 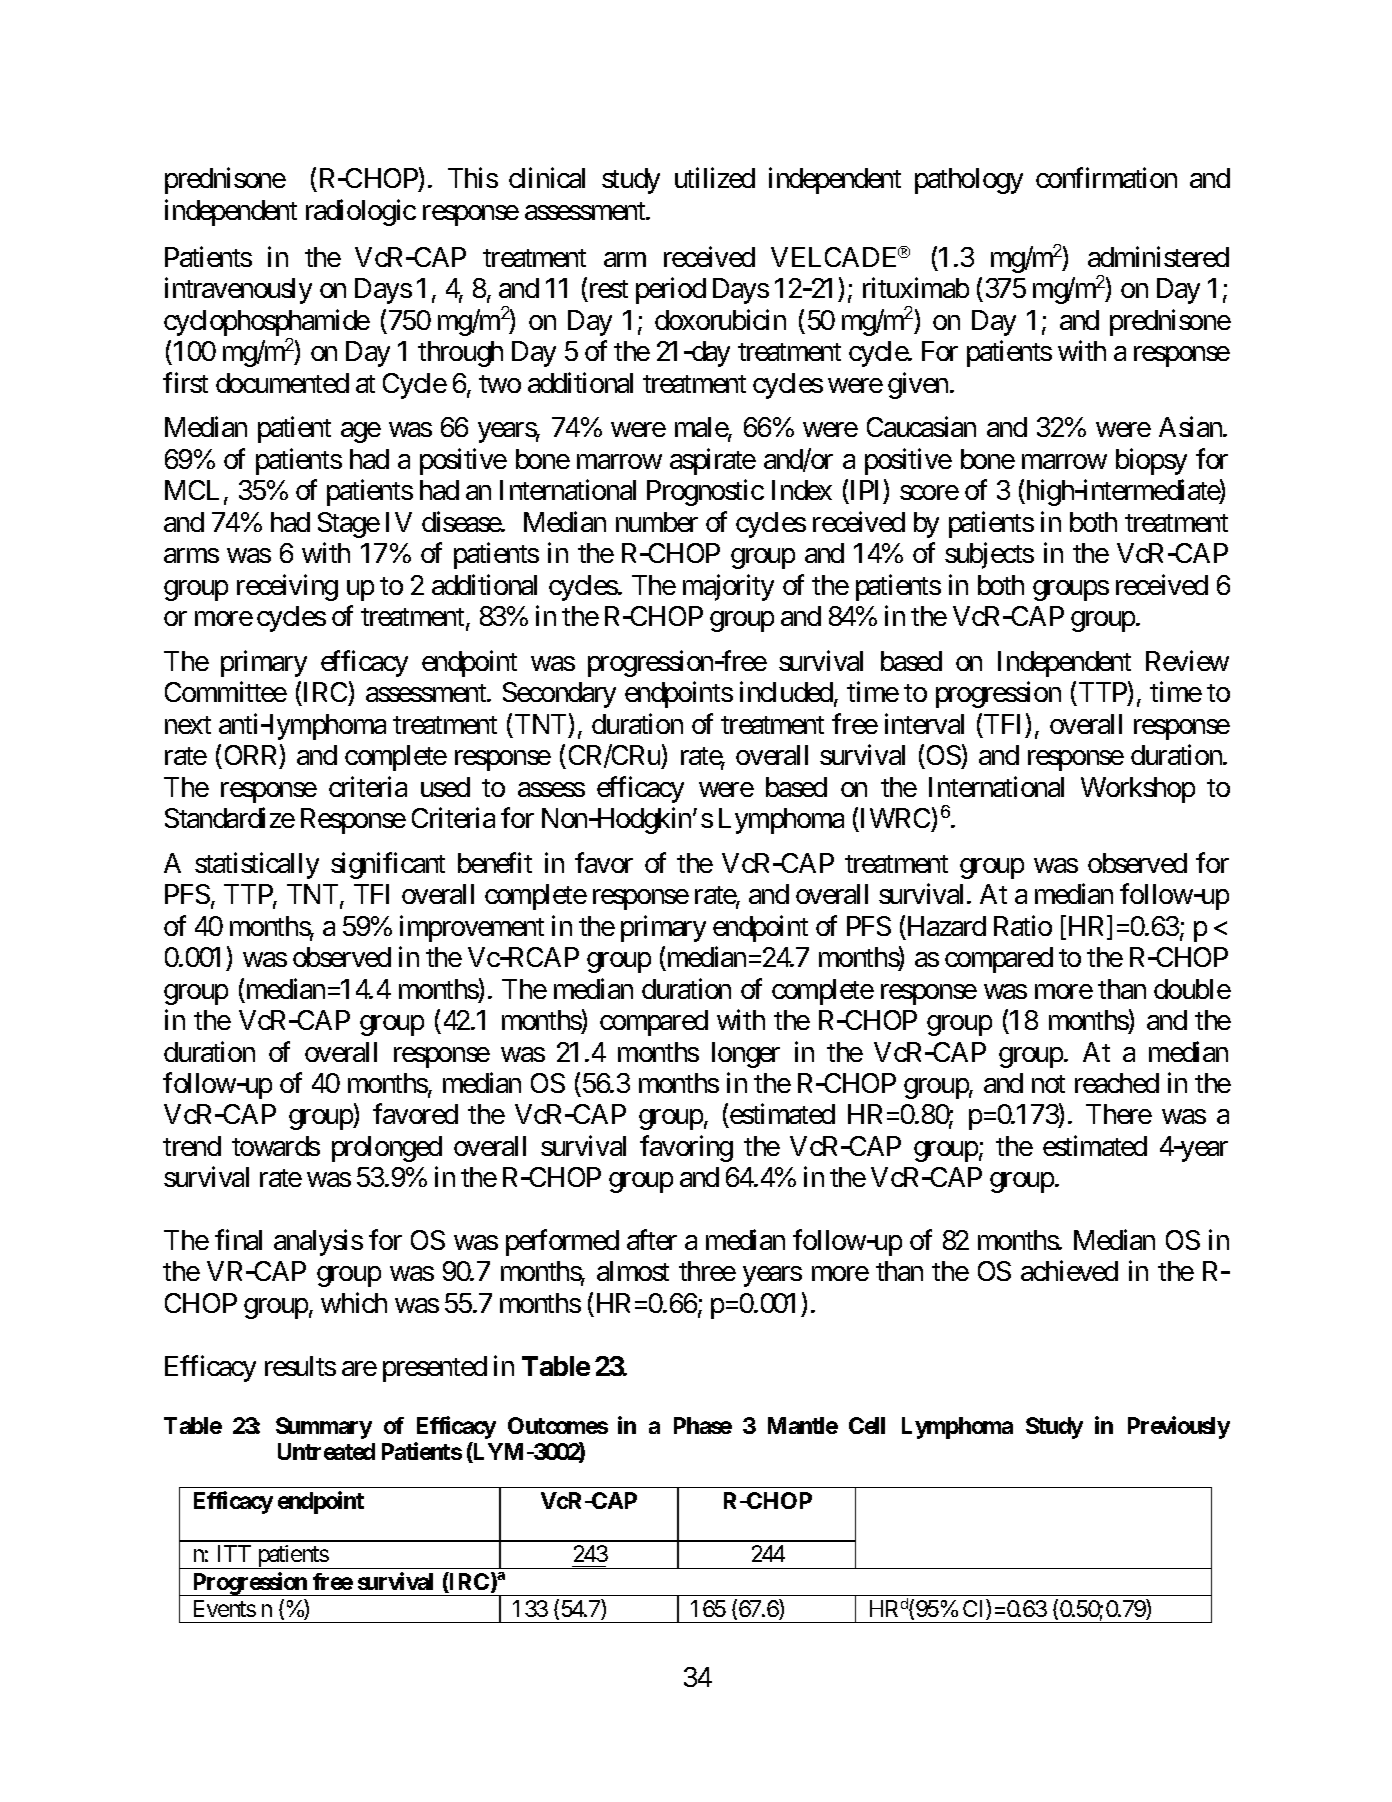 I want to click on Committee, so click(x=226, y=692).
